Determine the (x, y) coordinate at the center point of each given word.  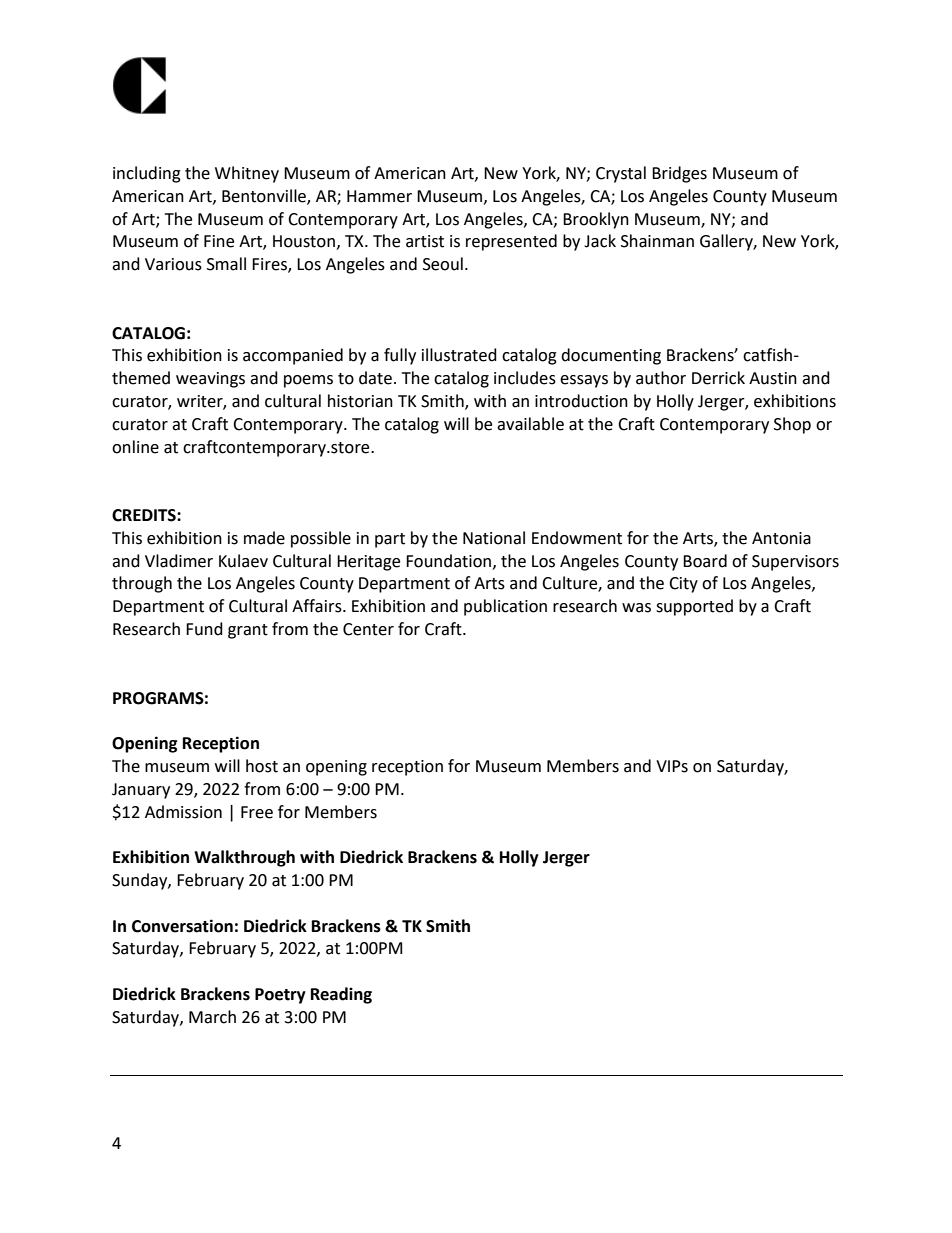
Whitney (247, 174)
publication (505, 607)
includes (525, 378)
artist (425, 241)
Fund (204, 629)
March (212, 1017)
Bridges (679, 174)
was (636, 608)
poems (308, 381)
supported (694, 607)
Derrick (718, 378)
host (262, 766)
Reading (341, 995)
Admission (183, 812)
